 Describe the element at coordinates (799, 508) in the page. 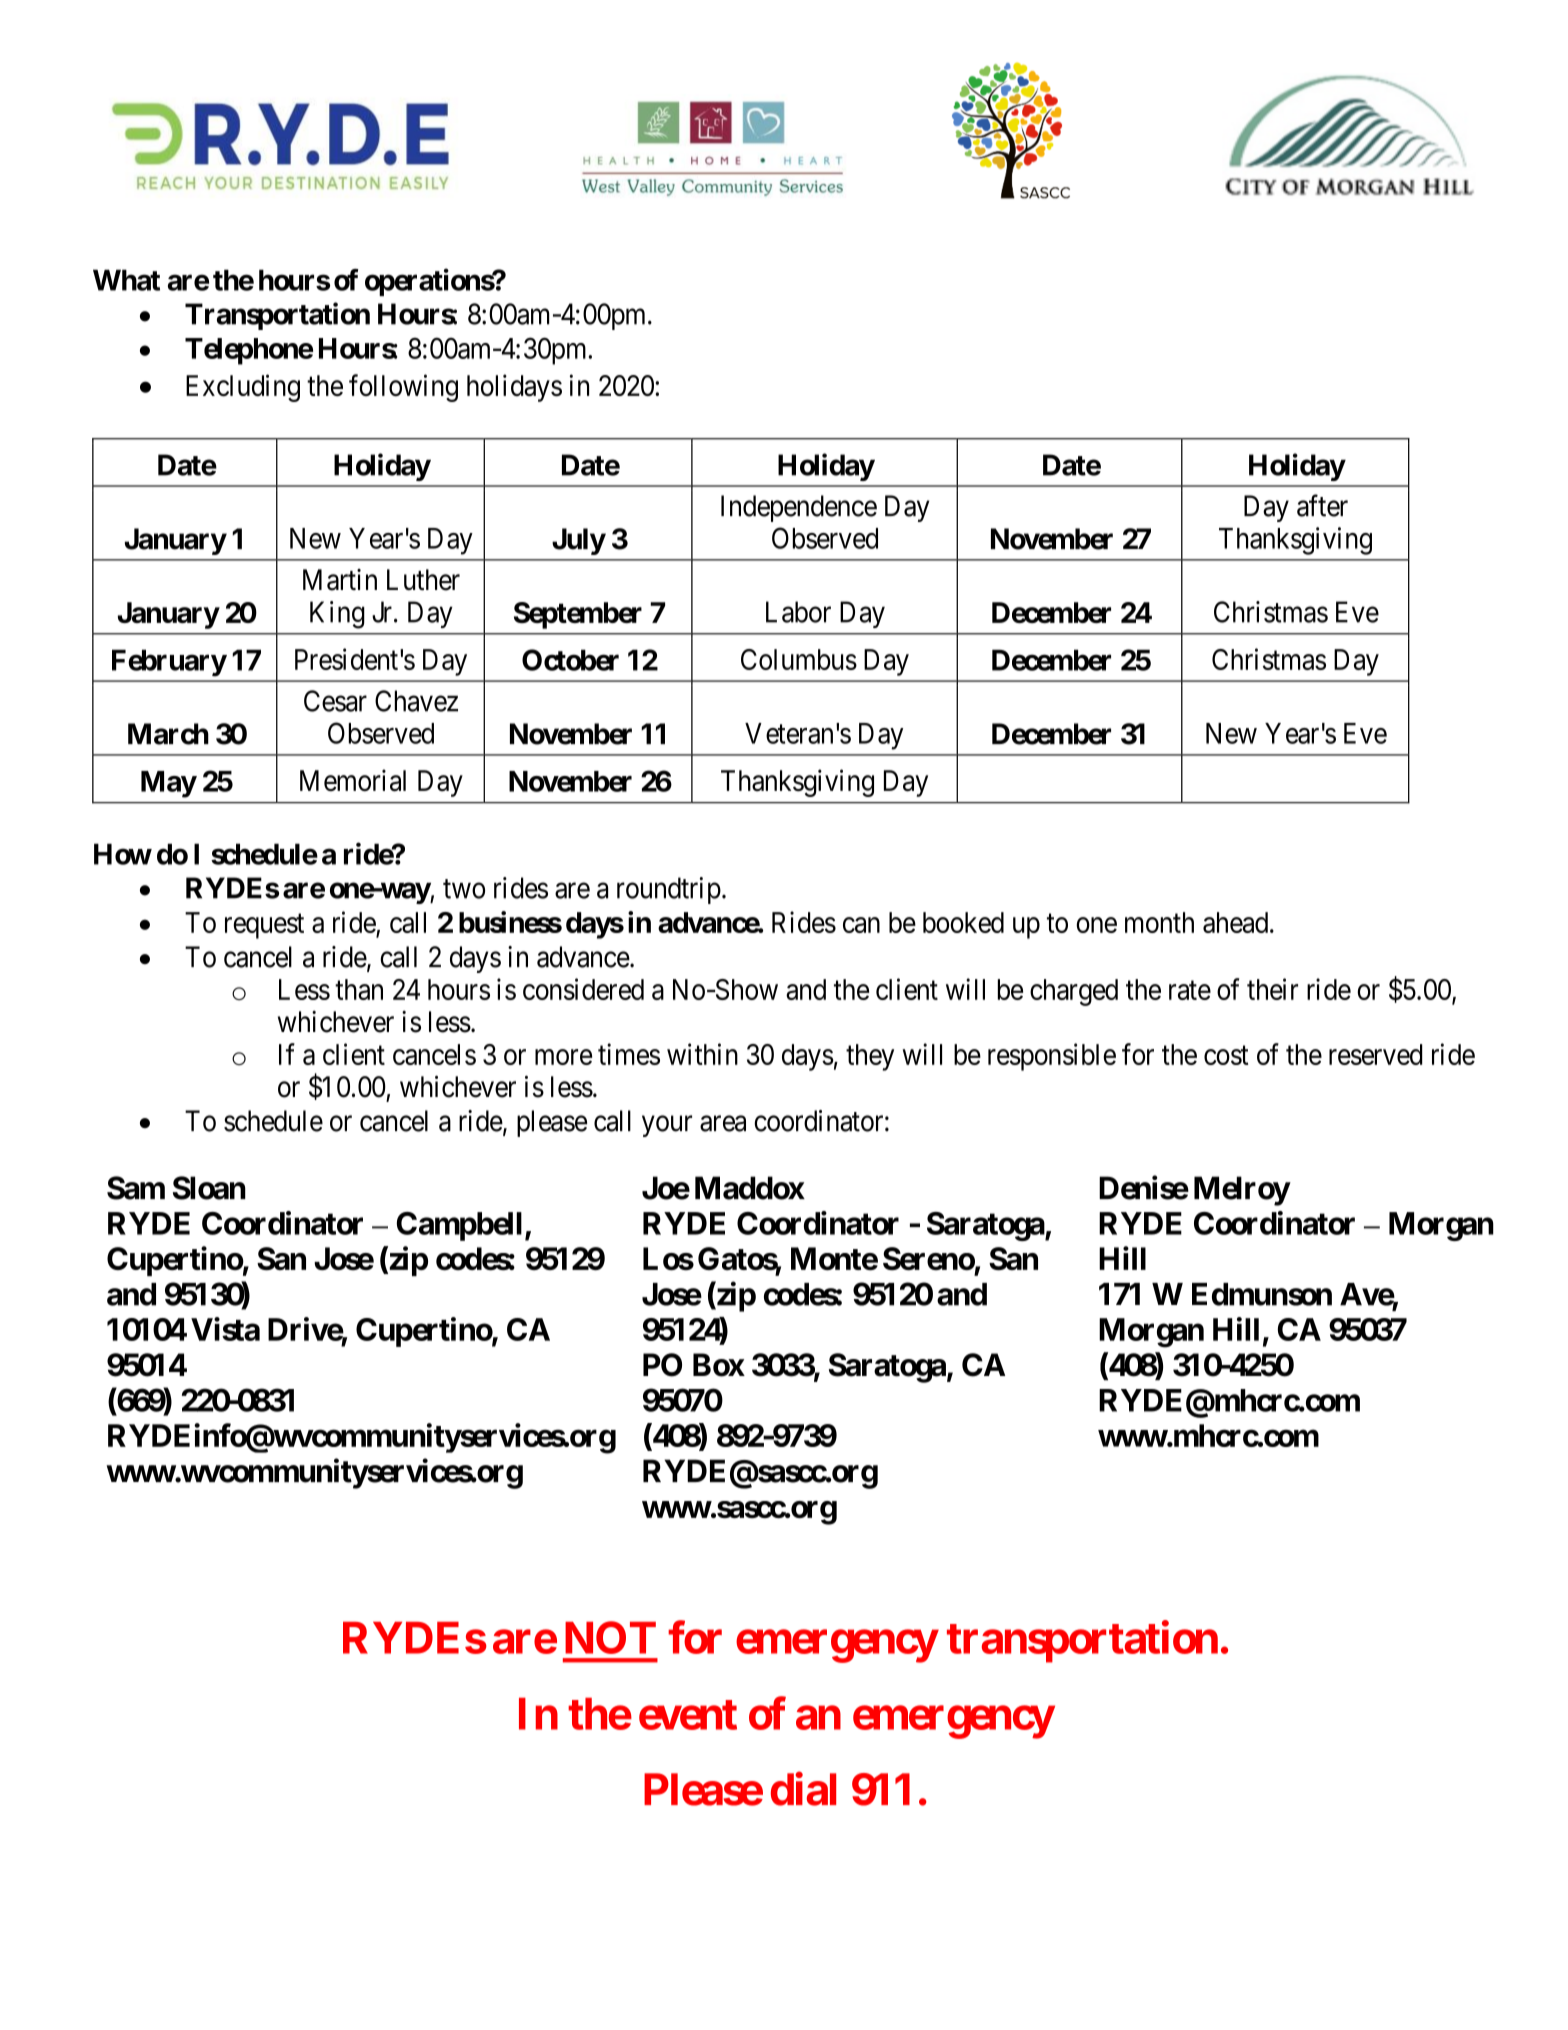

I see `Independence` at that location.
